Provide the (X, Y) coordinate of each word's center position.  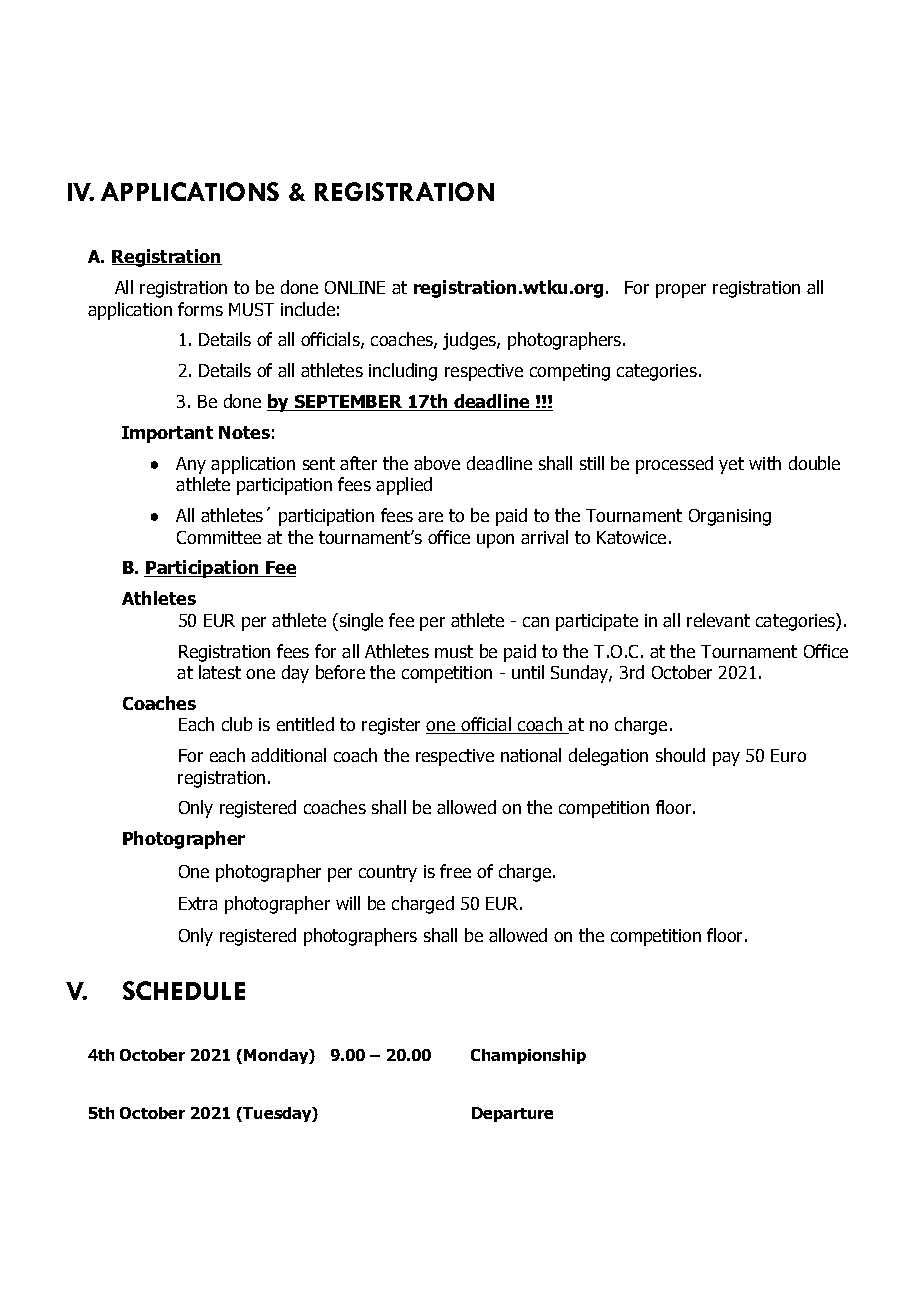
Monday (277, 1056)
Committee (219, 537)
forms (200, 309)
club (237, 724)
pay (726, 759)
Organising (730, 517)
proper (681, 291)
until (528, 672)
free (455, 871)
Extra (198, 903)
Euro (788, 755)
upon (495, 541)
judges (470, 341)
